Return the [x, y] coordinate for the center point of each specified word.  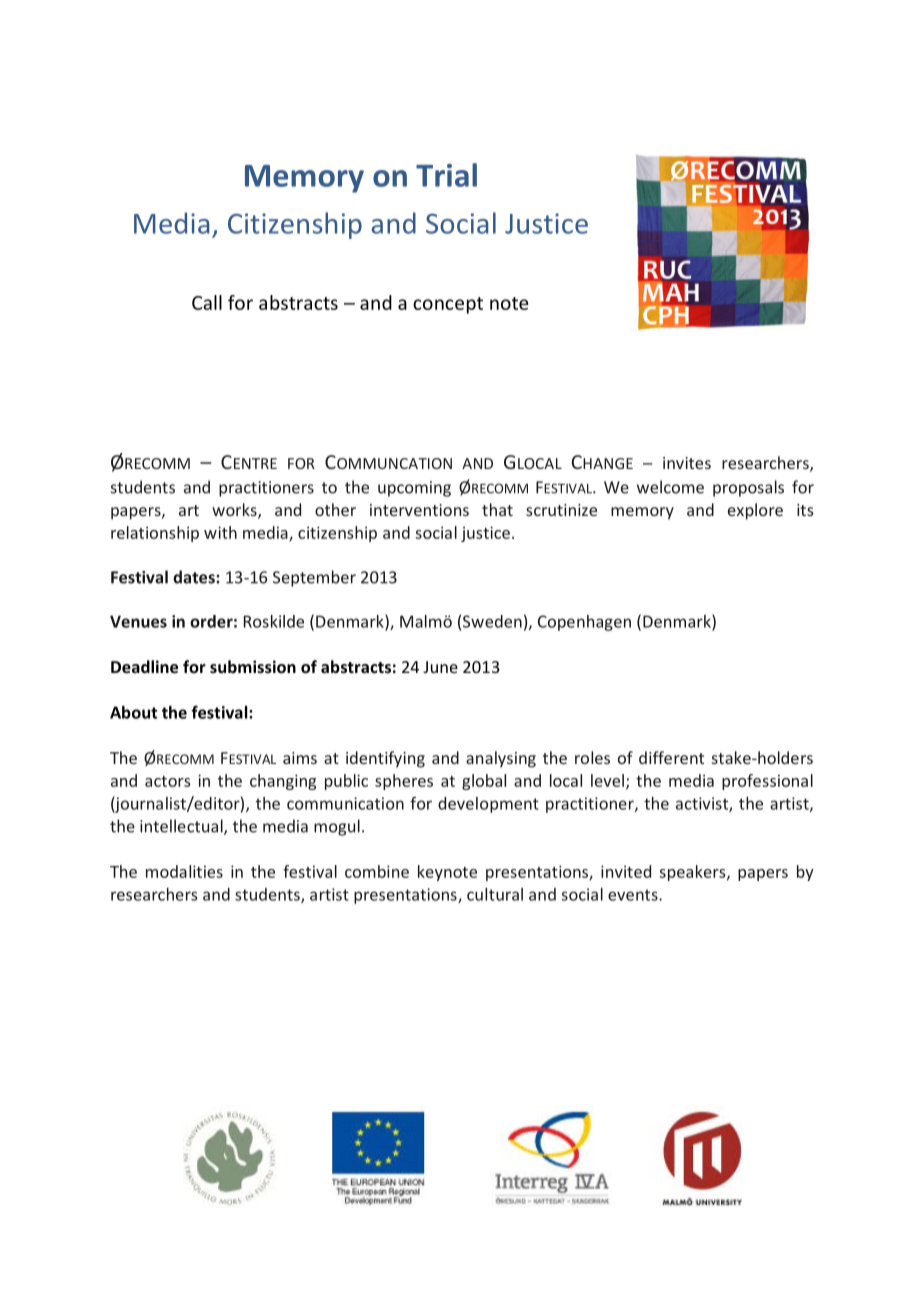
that [497, 509]
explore [755, 511]
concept [448, 305]
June [440, 667]
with [220, 532]
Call [207, 302]
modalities [184, 871]
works [235, 511]
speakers [693, 873]
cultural [495, 894]
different [671, 757]
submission [253, 666]
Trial [446, 175]
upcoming [414, 489]
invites [687, 463]
